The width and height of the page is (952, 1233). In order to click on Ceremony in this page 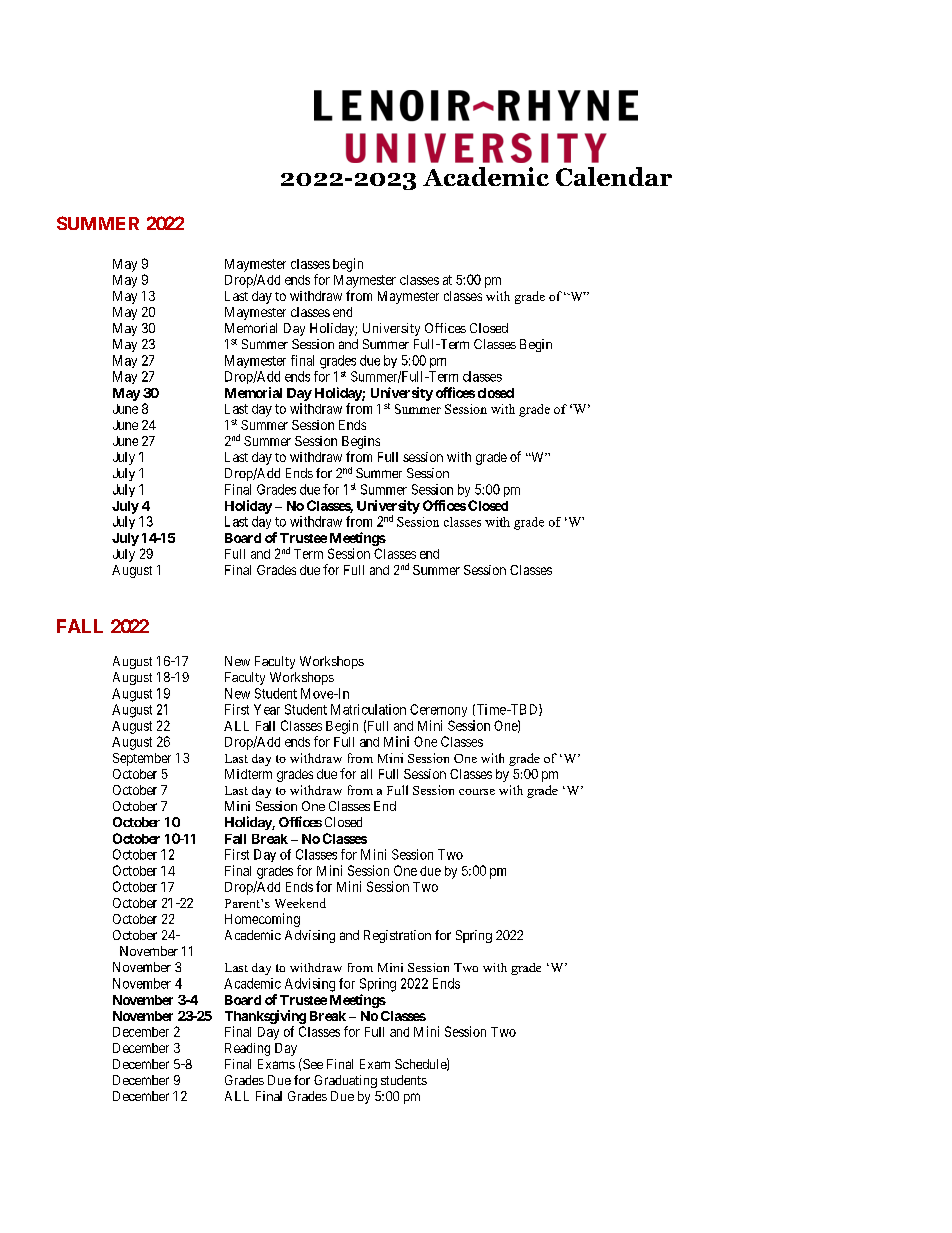, I will do `click(438, 710)`.
